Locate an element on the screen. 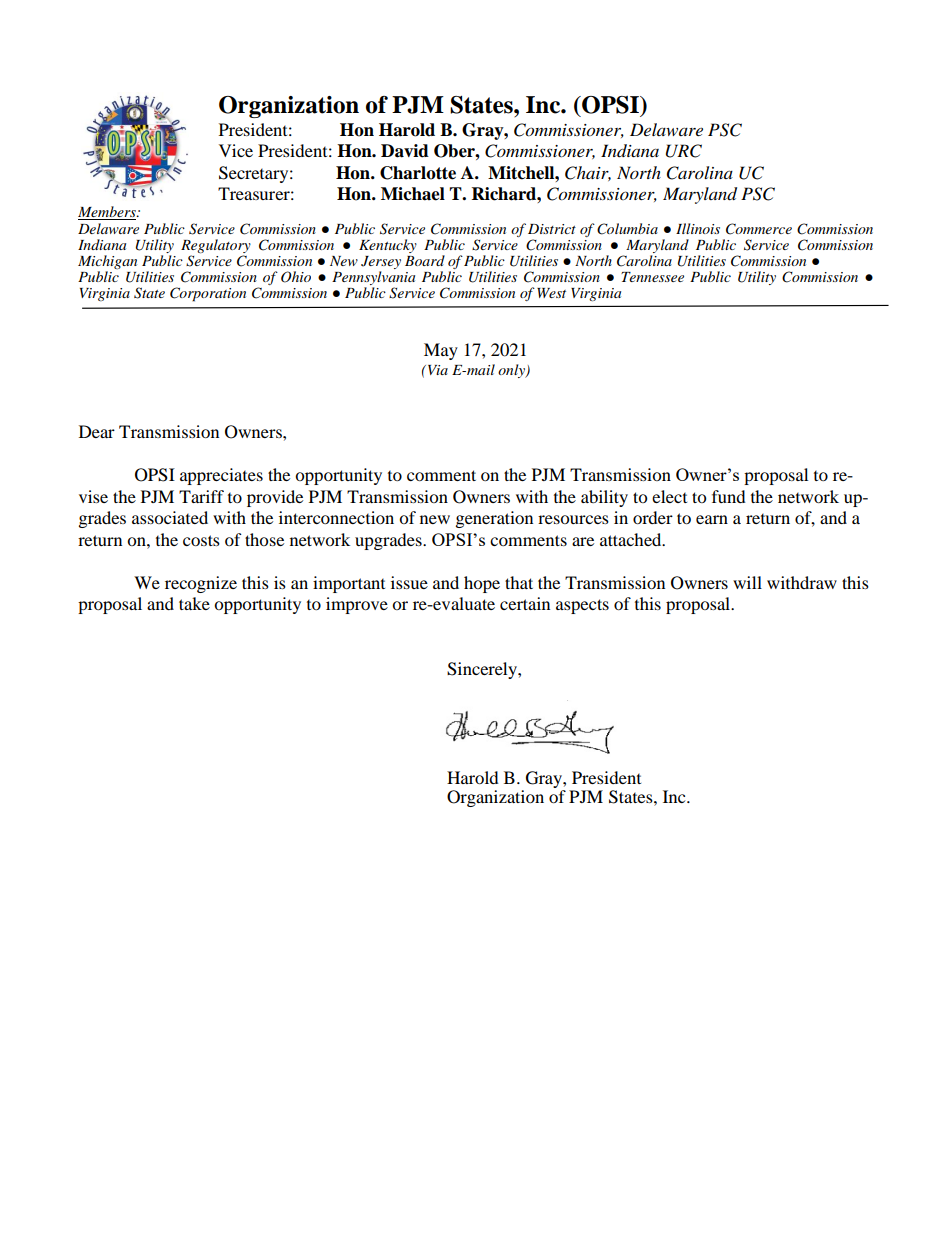 The height and width of the screenshot is (1233, 952). Via is located at coordinates (436, 370).
